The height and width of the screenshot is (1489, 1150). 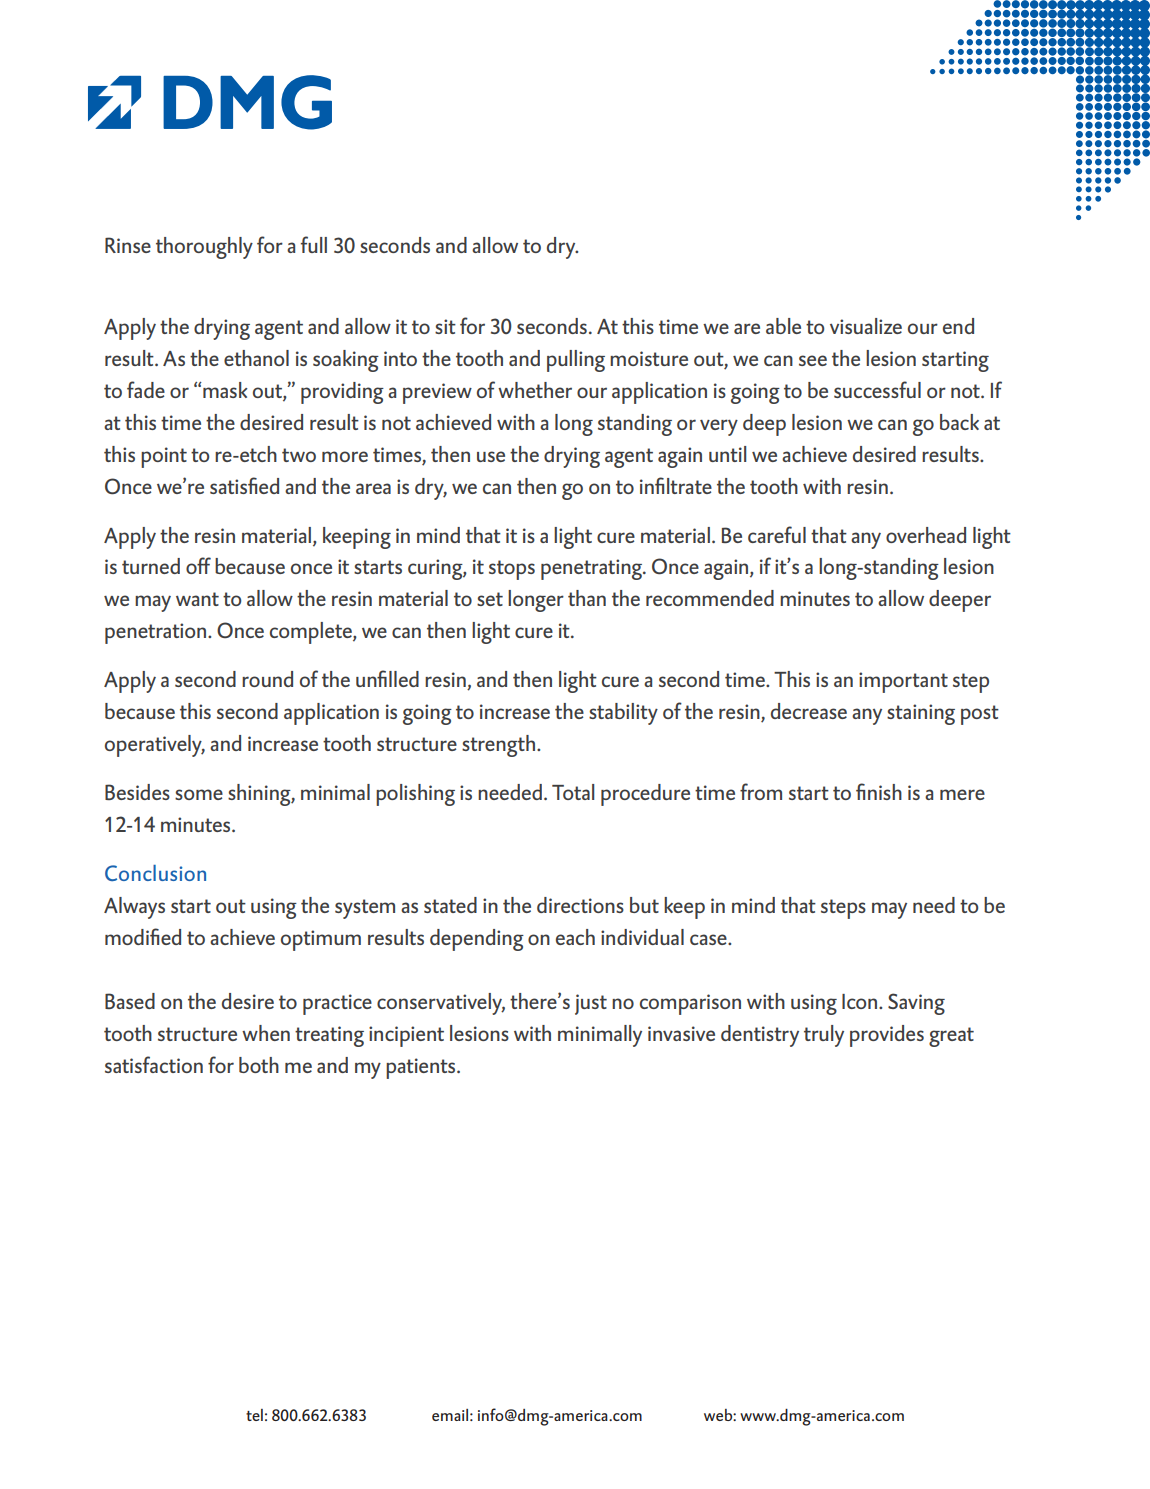 What do you see at coordinates (204, 248) in the screenshot?
I see `thoroughly` at bounding box center [204, 248].
